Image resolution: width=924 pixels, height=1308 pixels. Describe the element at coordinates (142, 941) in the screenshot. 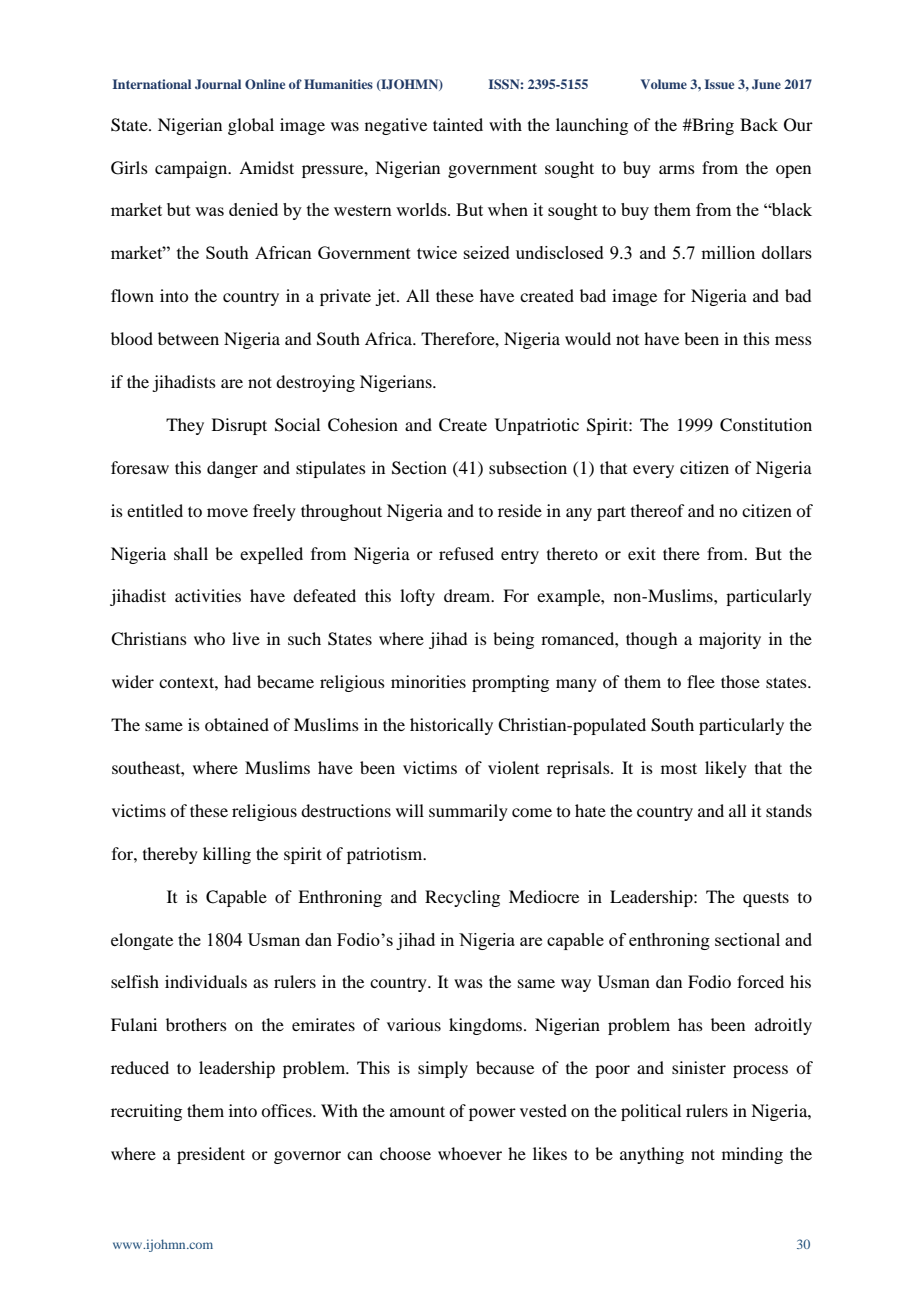

I see `elongate` at that location.
